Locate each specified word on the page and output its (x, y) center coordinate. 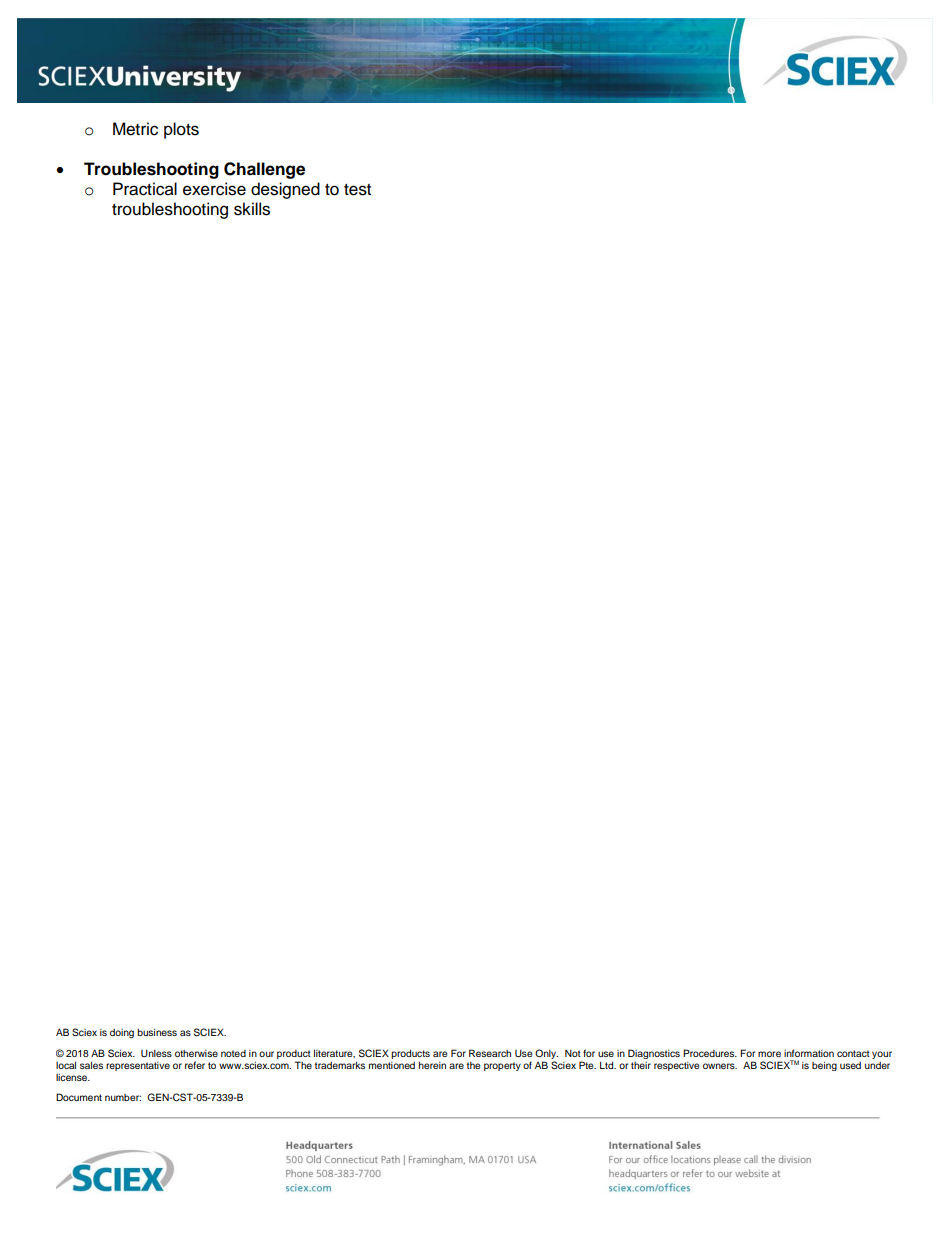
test (357, 190)
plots (181, 130)
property (502, 1066)
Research (490, 1053)
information (809, 1053)
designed (285, 190)
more (769, 1054)
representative (138, 1066)
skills (252, 209)
